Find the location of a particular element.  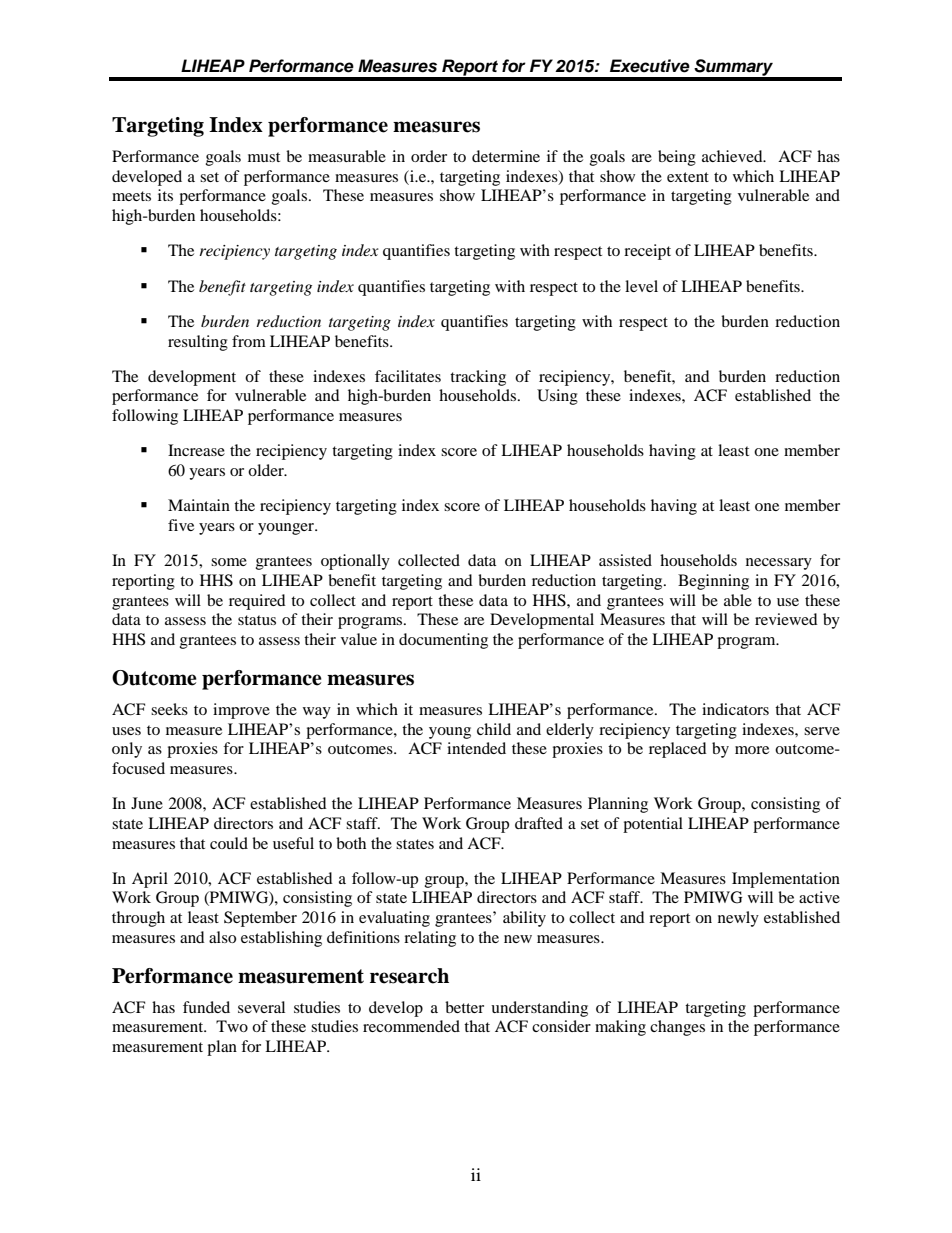

resulting is located at coordinates (198, 343).
